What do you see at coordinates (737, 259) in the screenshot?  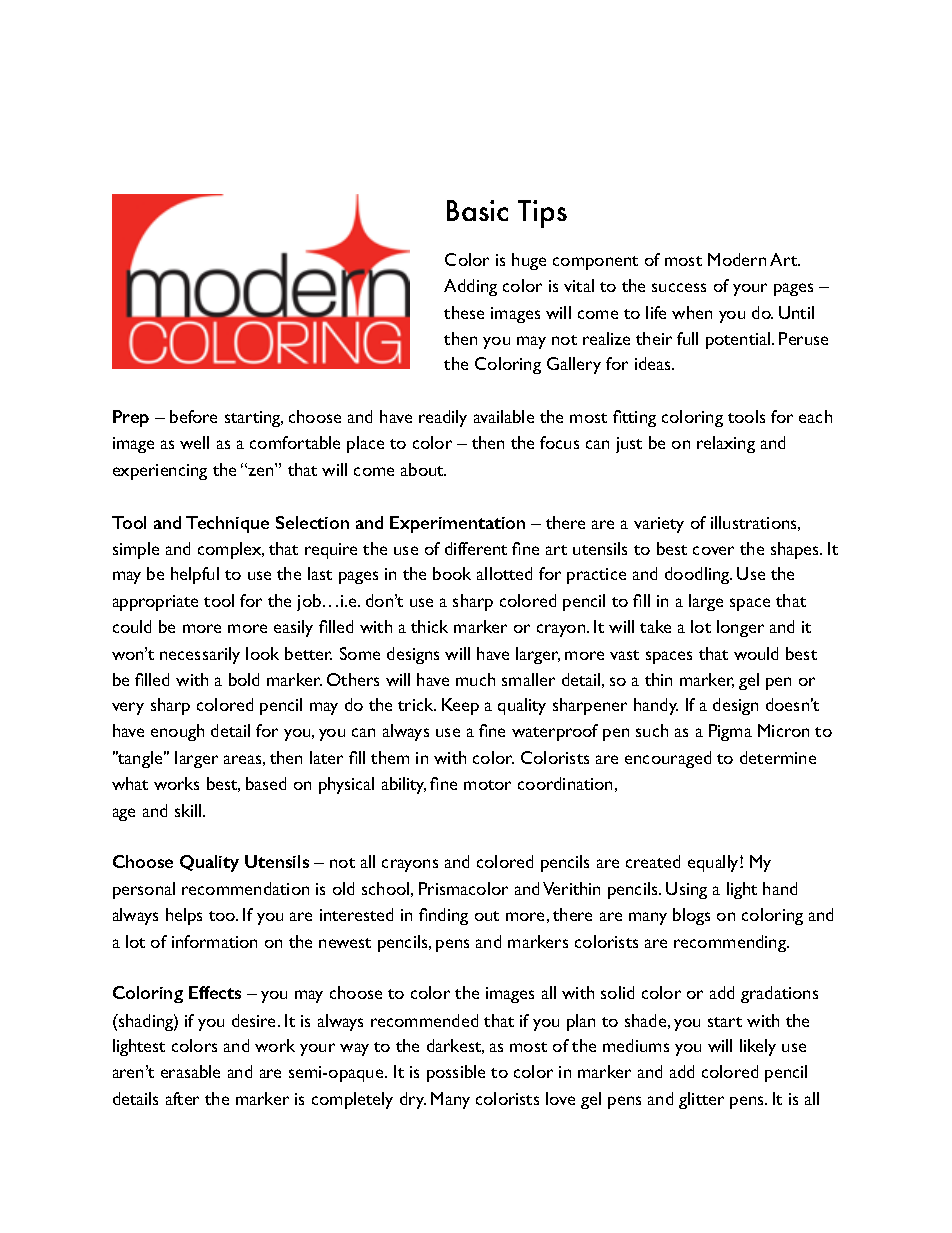 I see `Modern` at bounding box center [737, 259].
